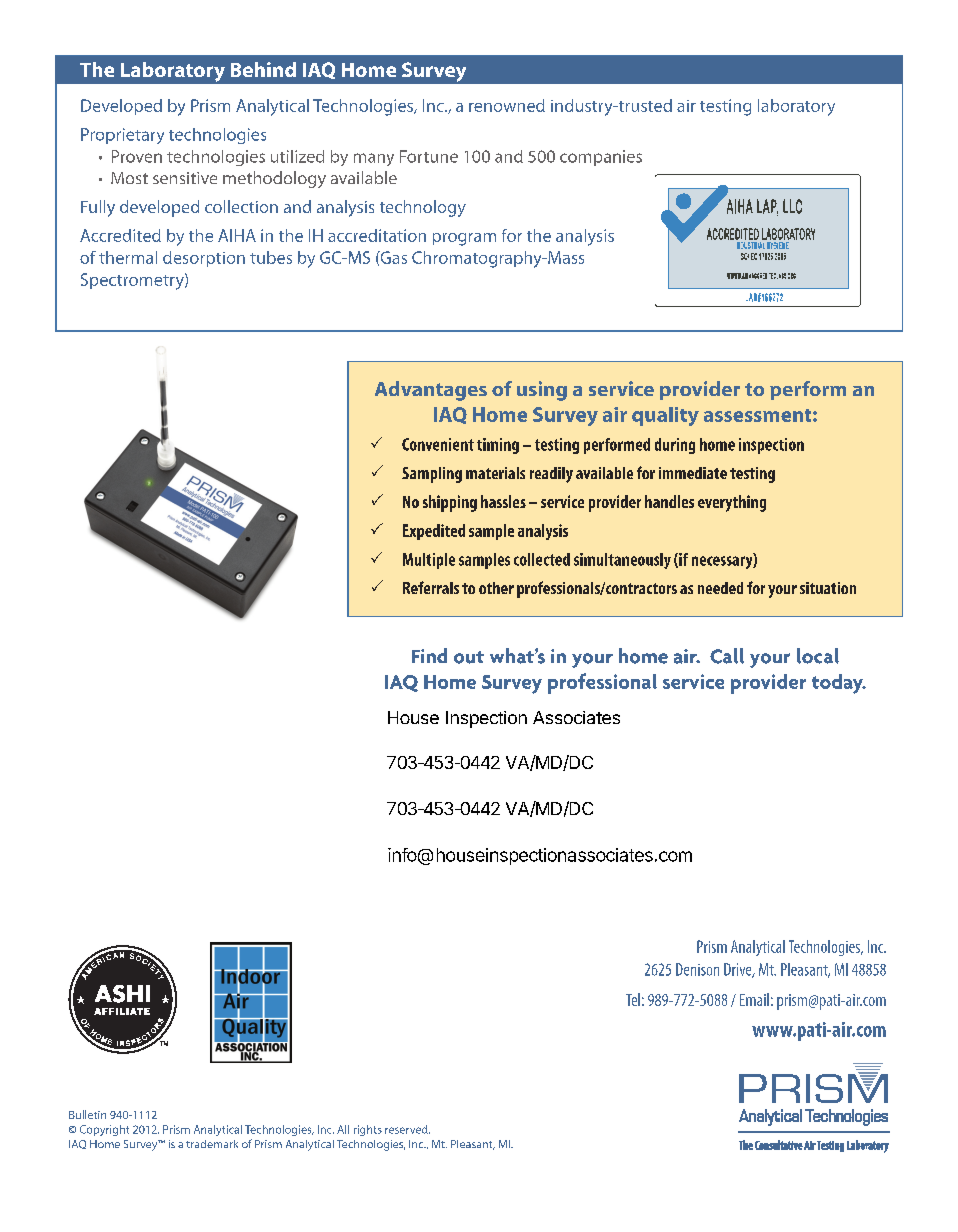 This screenshot has width=958, height=1232. Describe the element at coordinates (507, 105) in the screenshot. I see `renowned` at that location.
